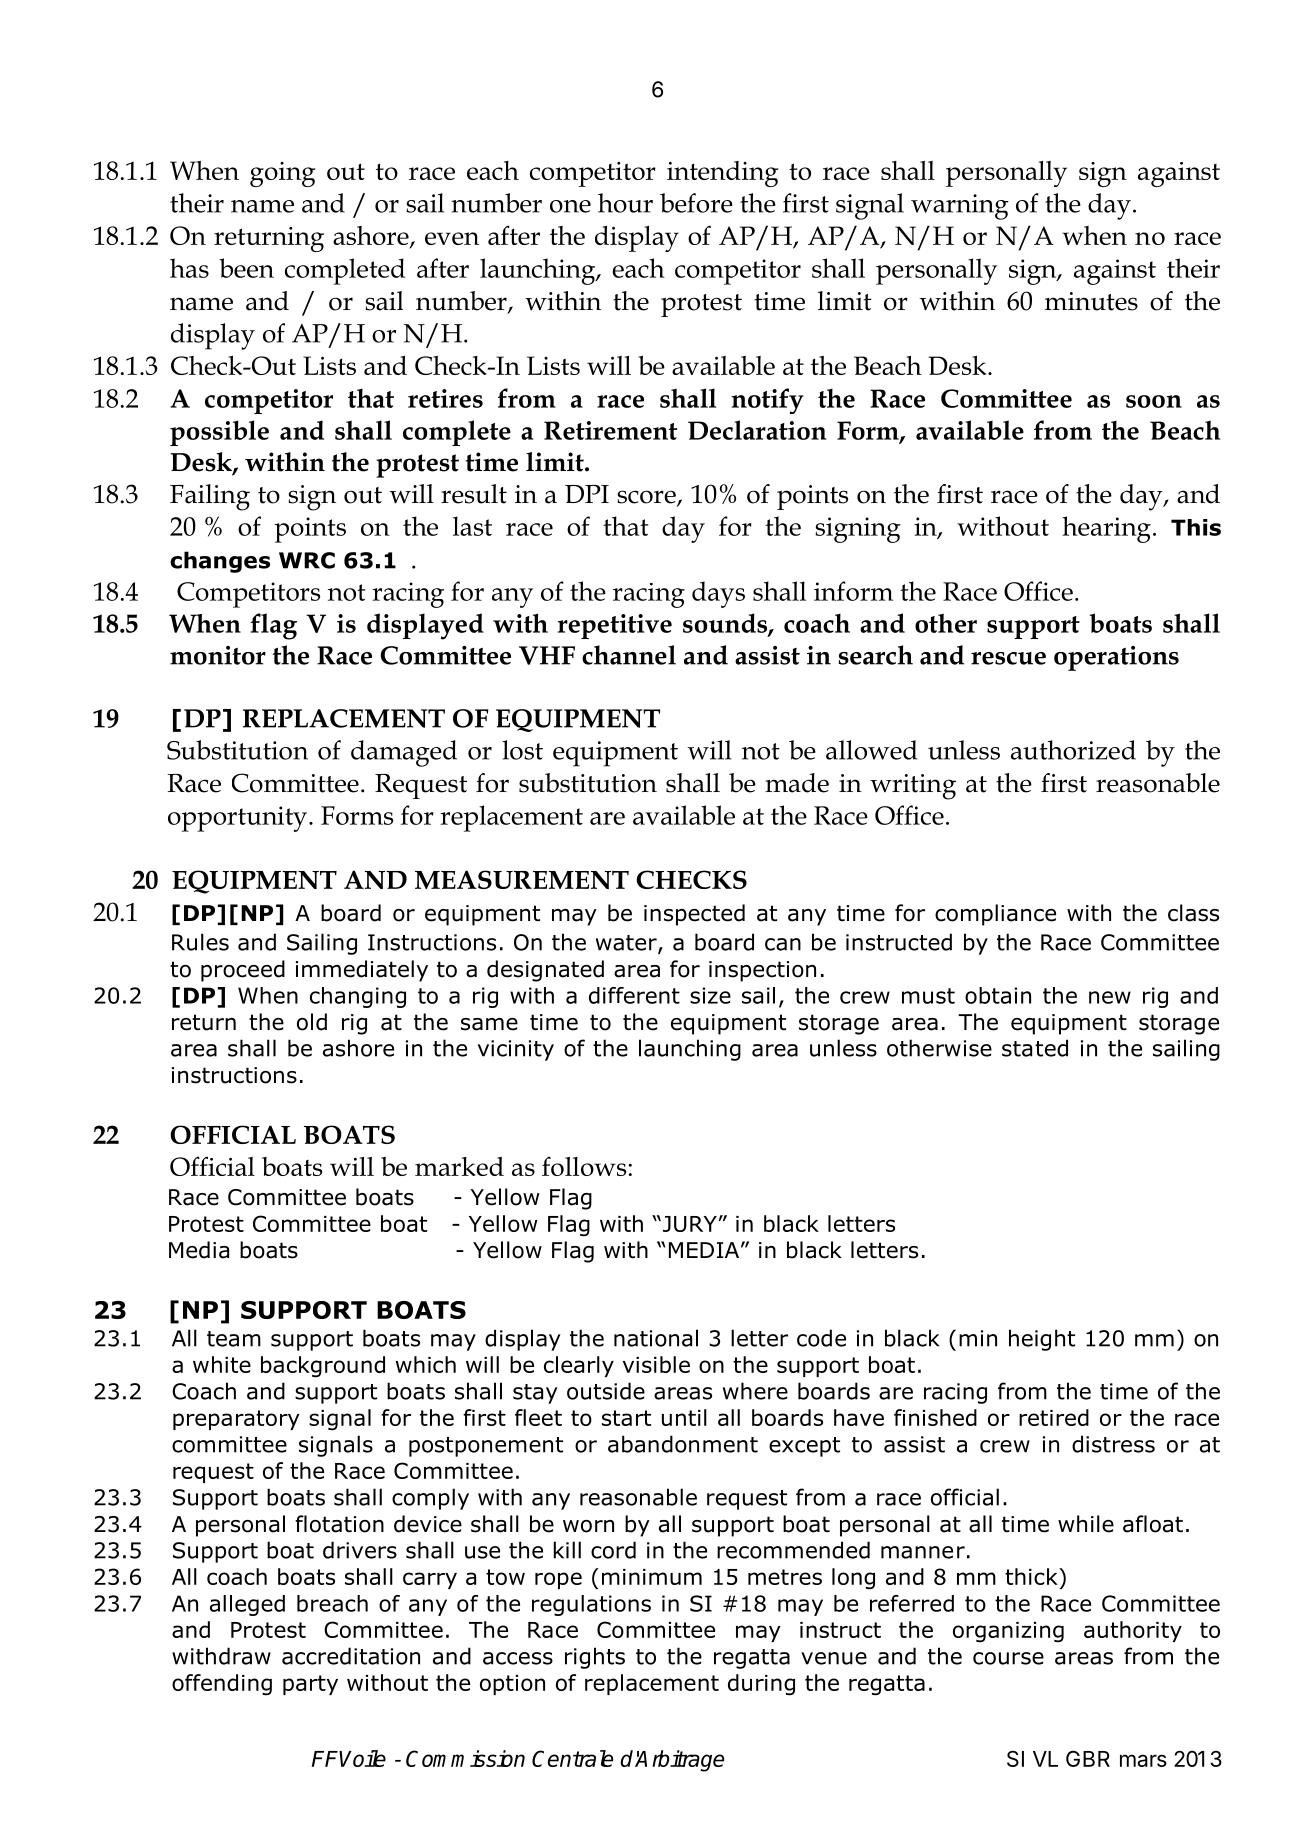  I want to click on background, so click(323, 1367).
